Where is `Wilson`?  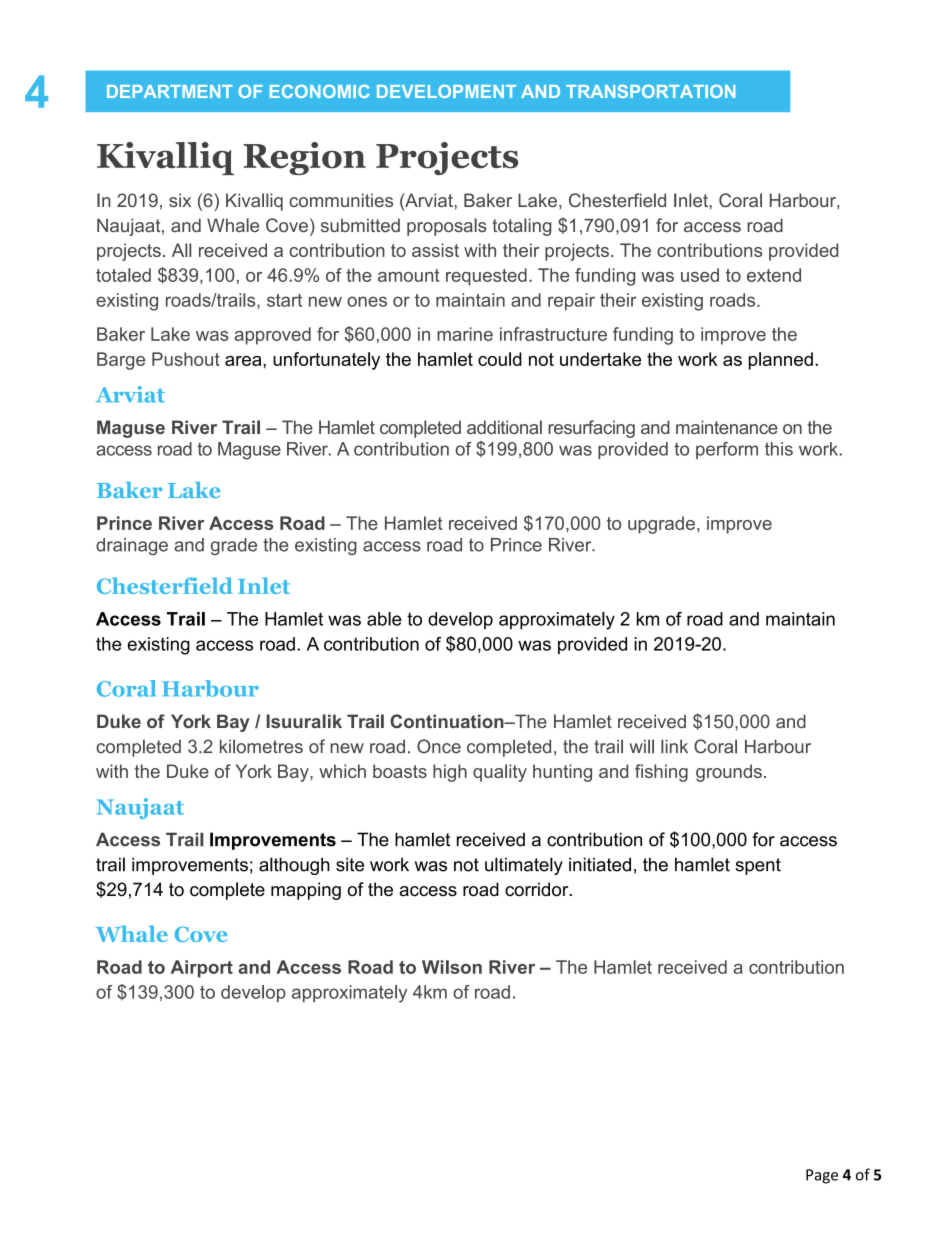 Wilson is located at coordinates (452, 967).
